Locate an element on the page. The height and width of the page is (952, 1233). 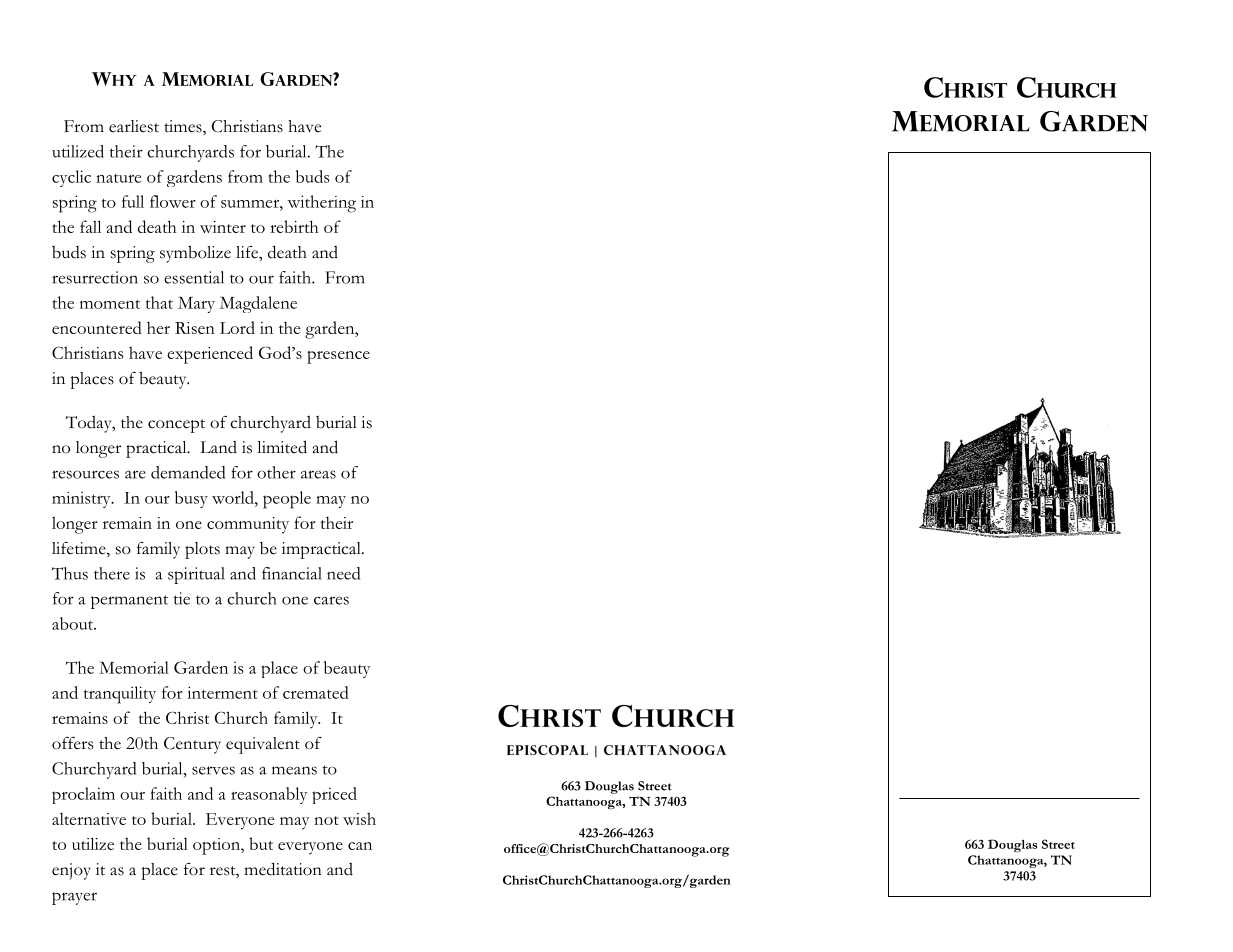
but is located at coordinates (261, 843).
